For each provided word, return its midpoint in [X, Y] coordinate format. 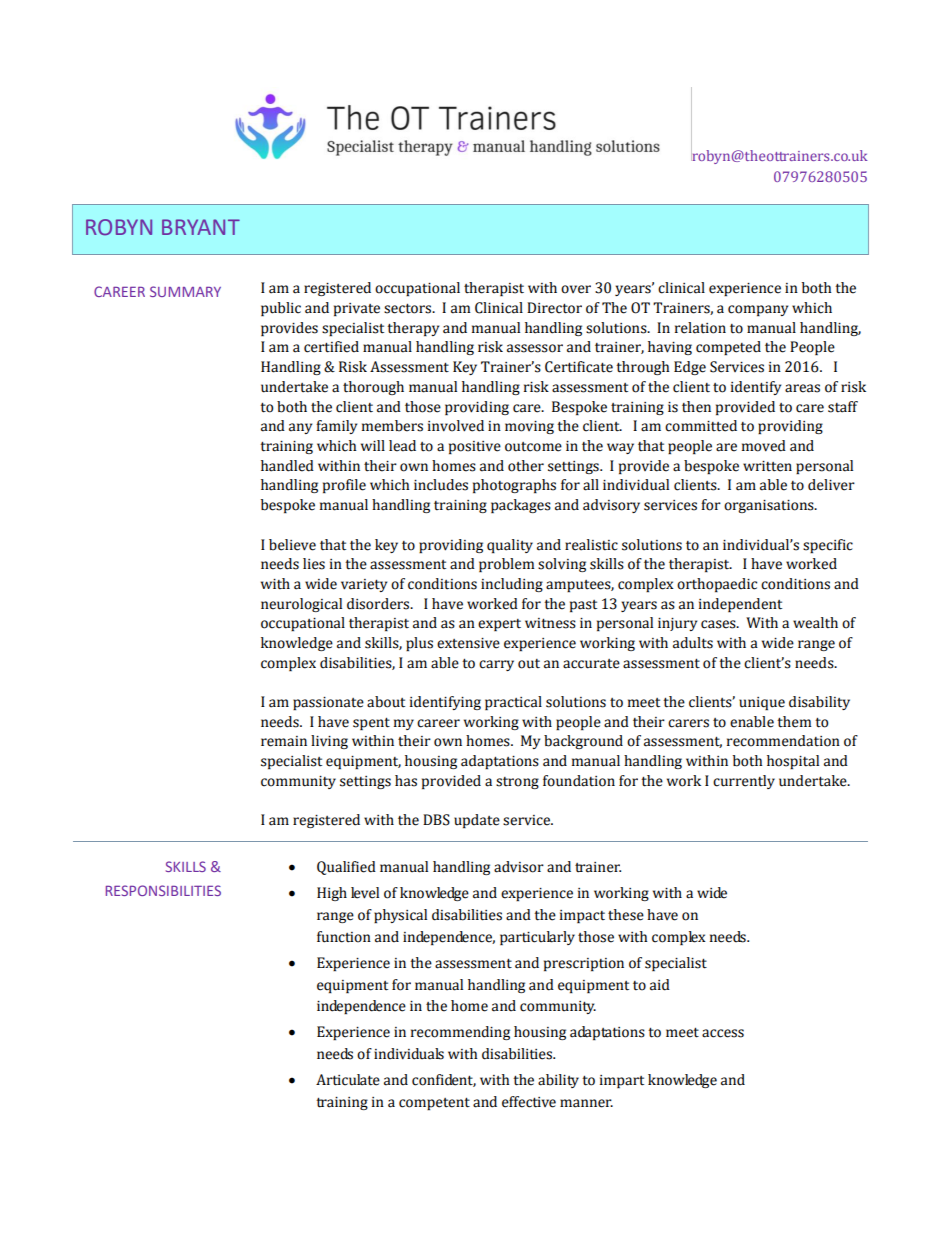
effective [529, 1102]
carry [496, 665]
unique [762, 703]
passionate [328, 703]
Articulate [348, 1080]
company [758, 310]
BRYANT [201, 227]
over [576, 289]
